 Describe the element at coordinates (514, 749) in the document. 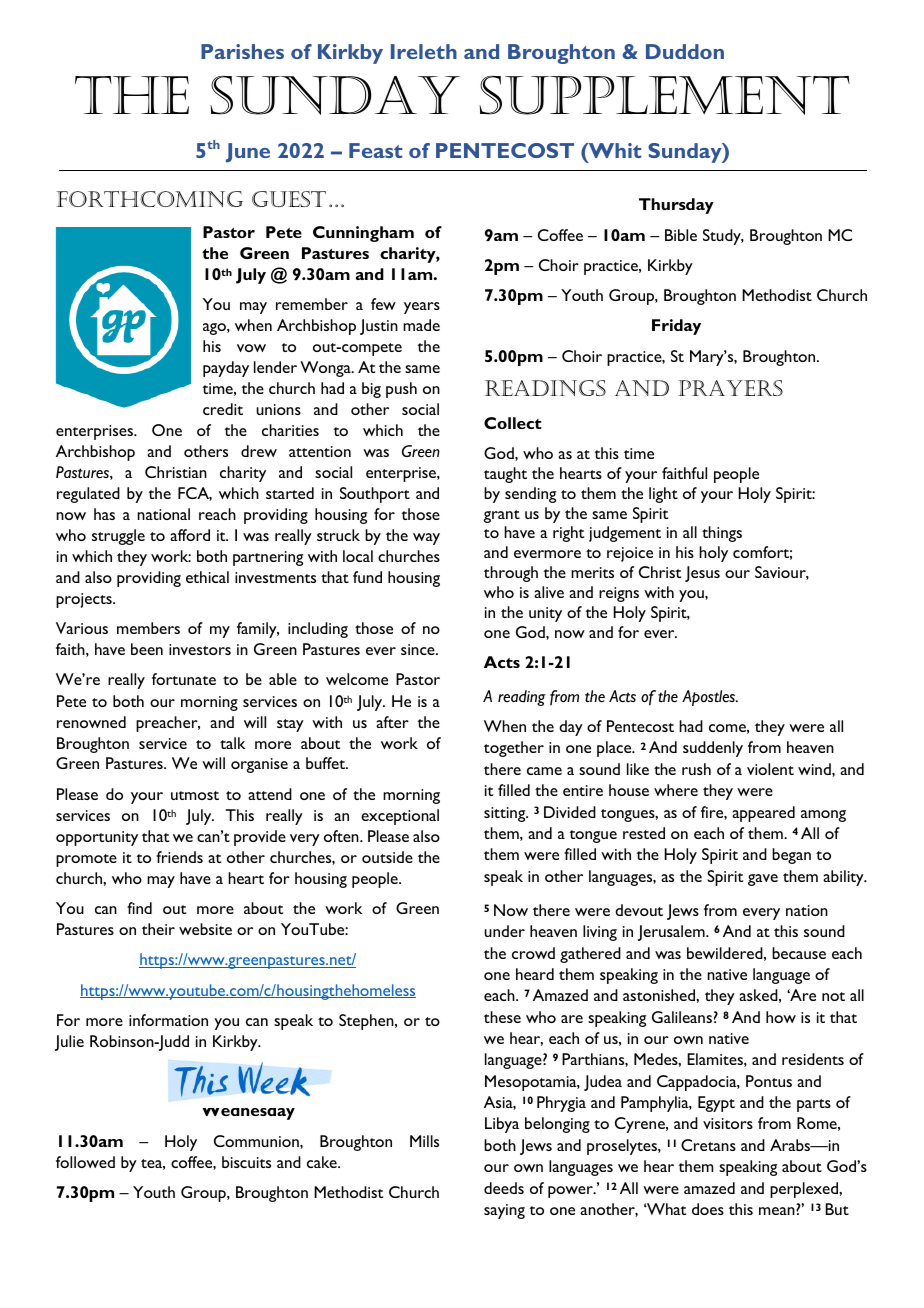

I see `together` at that location.
